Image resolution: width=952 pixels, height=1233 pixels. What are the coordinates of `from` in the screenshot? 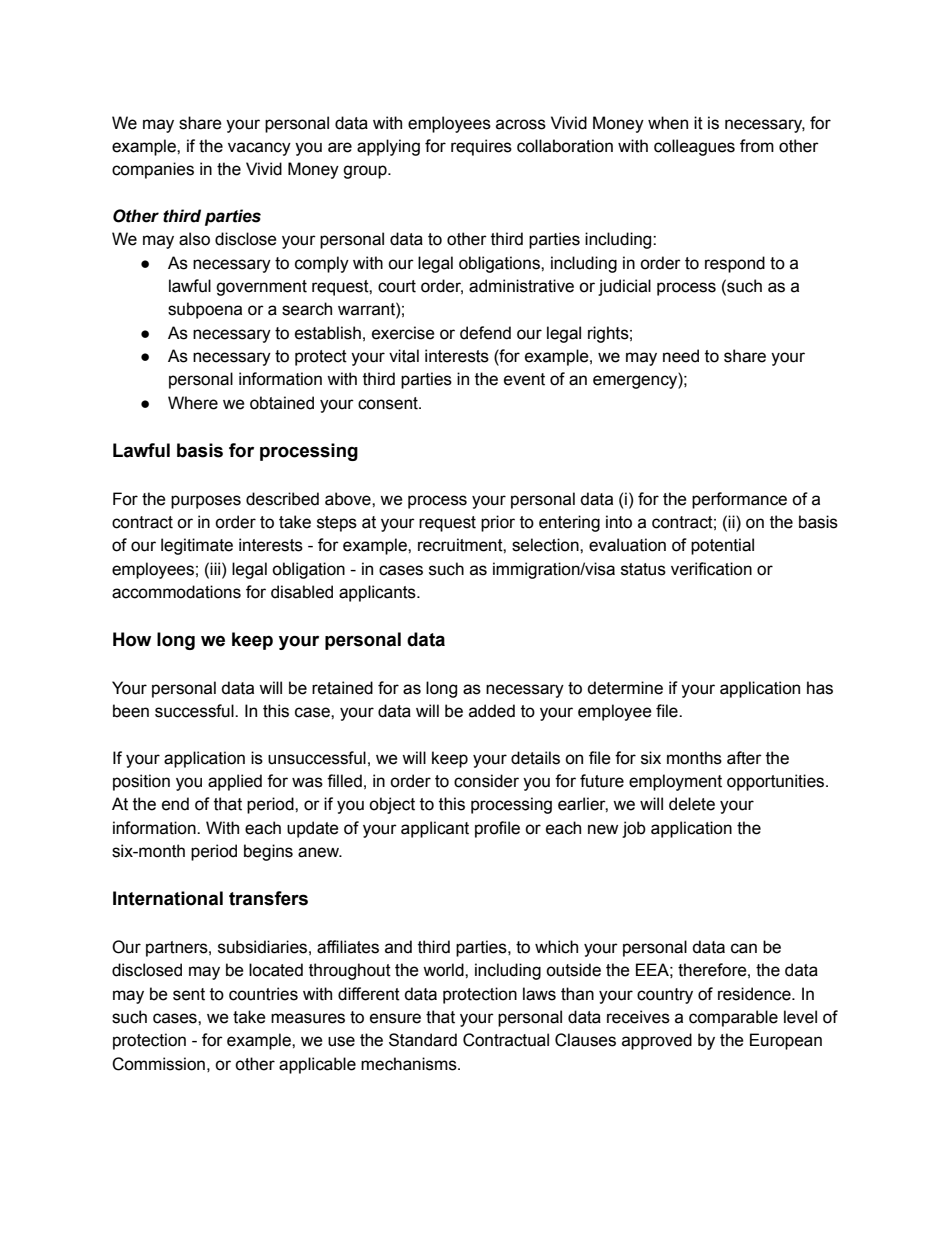 It's located at (757, 146).
